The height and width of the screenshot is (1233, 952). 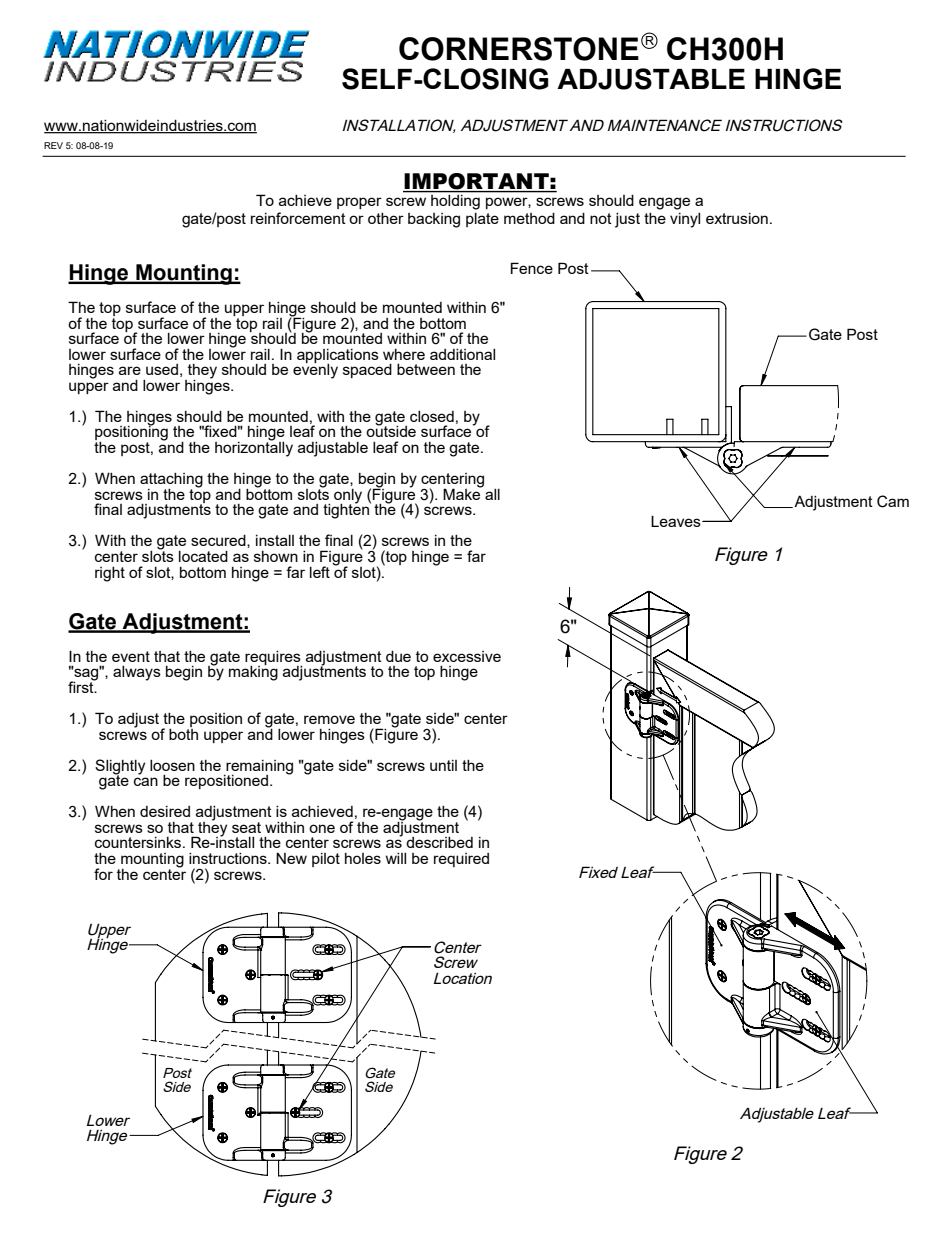 What do you see at coordinates (737, 218) in the screenshot?
I see `extrusion` at bounding box center [737, 218].
